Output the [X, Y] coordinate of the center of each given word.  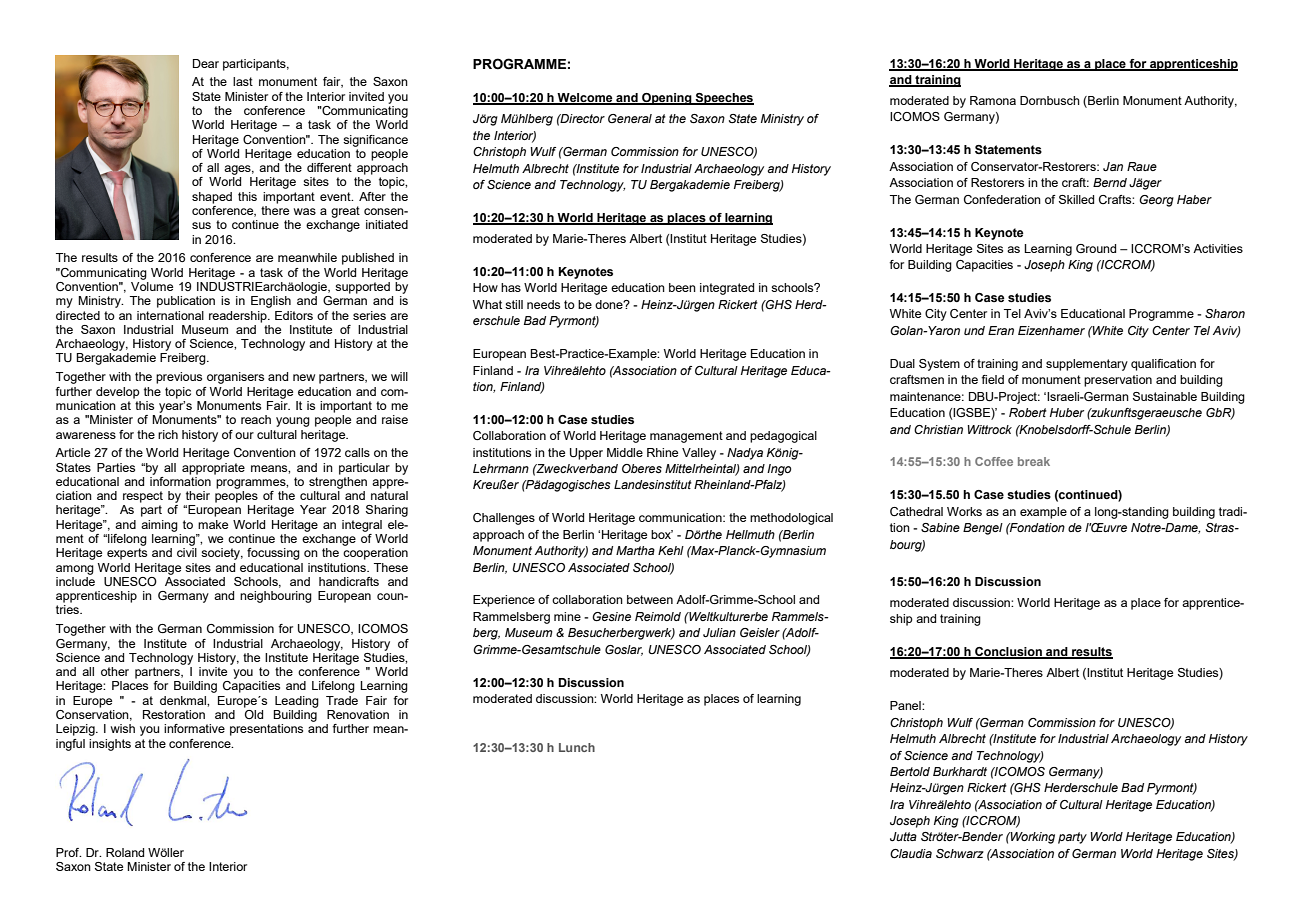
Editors [294, 315]
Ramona [993, 100]
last [243, 81]
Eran [1001, 330]
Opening [667, 99]
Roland [125, 852]
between [650, 599]
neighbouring [276, 597]
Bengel [983, 529]
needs [543, 304]
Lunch [577, 747]
